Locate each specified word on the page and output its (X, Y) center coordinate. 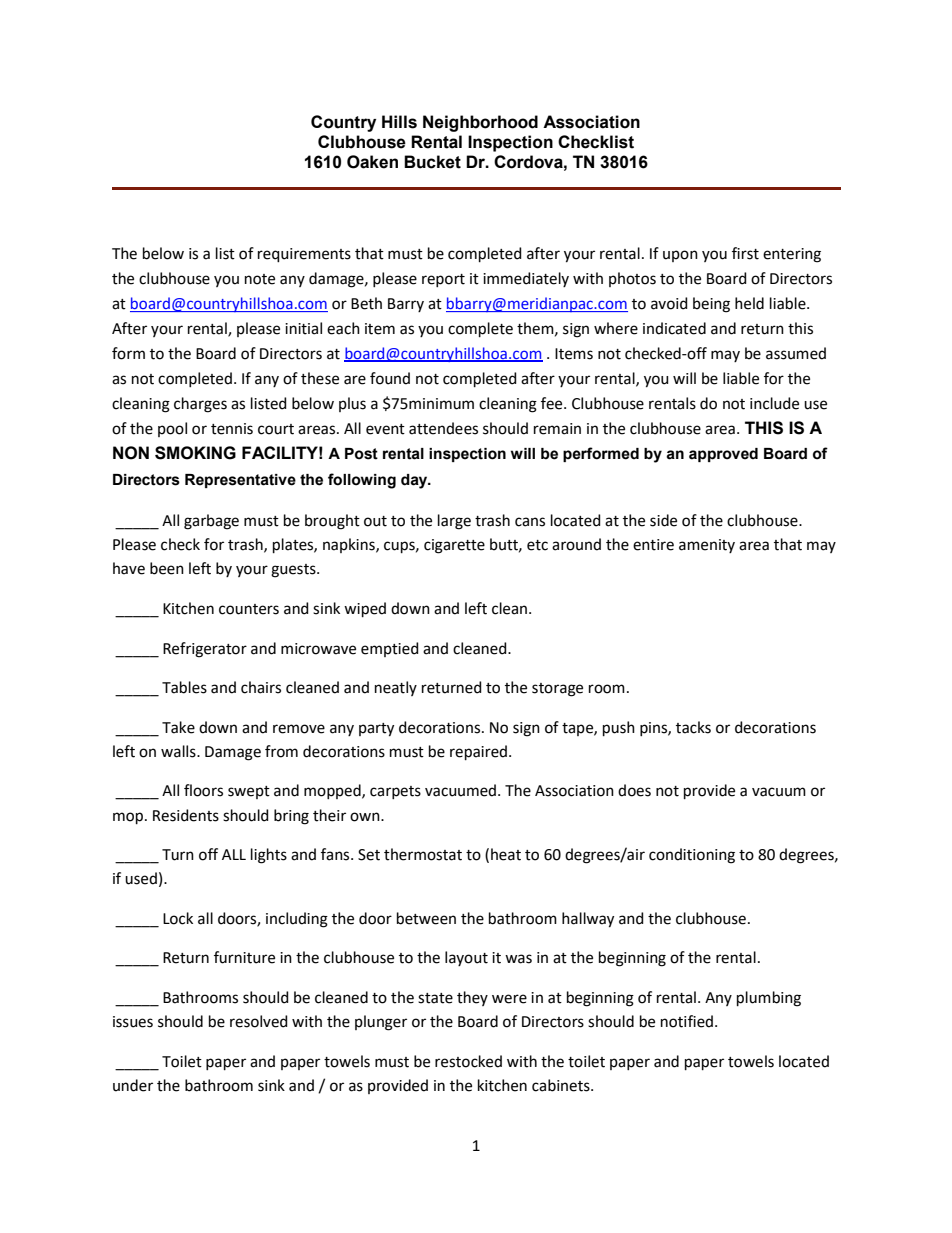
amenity (707, 546)
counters (249, 609)
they (472, 998)
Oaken (372, 162)
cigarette (454, 546)
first (745, 253)
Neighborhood (480, 123)
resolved (259, 1021)
